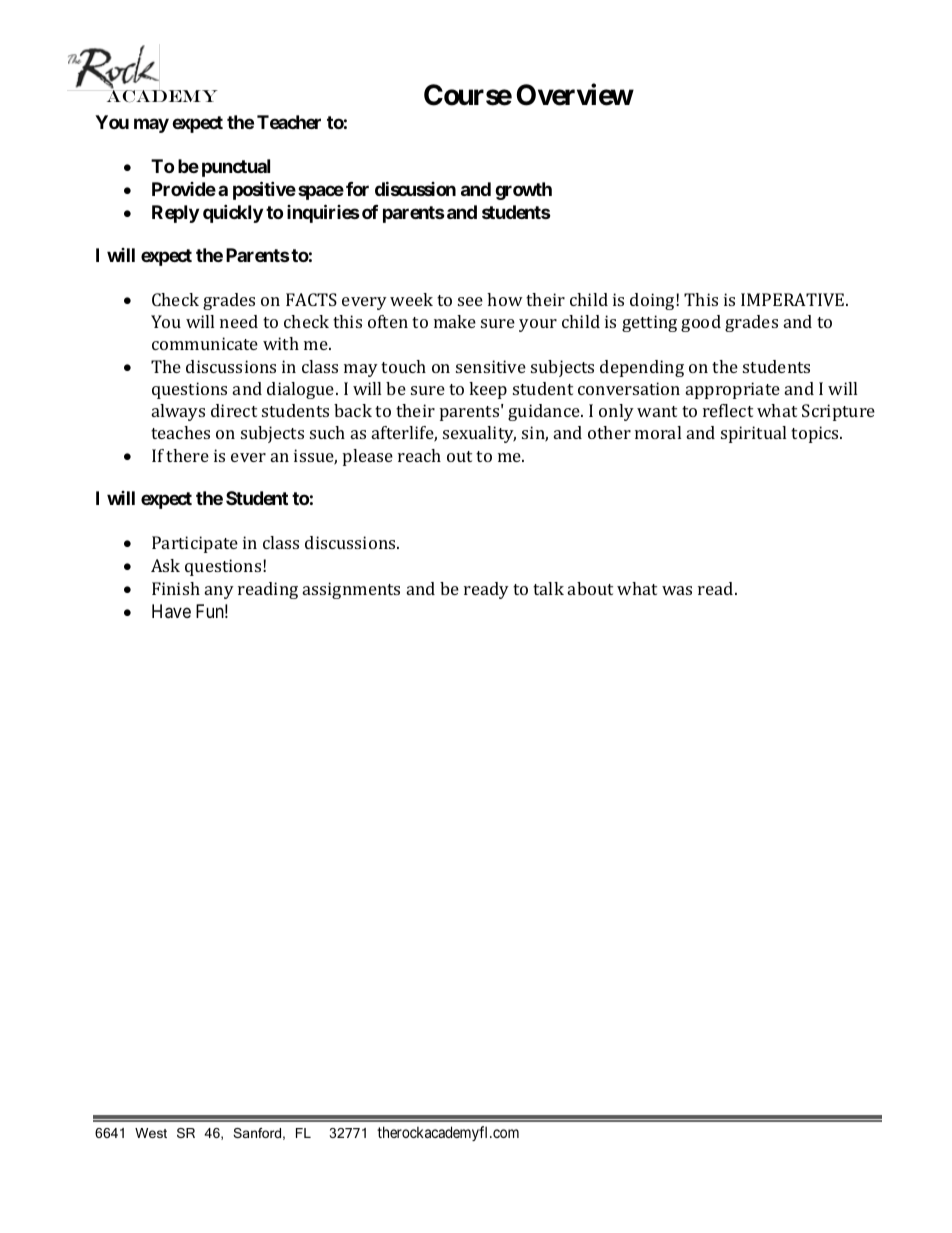 The height and width of the screenshot is (1233, 952). What do you see at coordinates (523, 191) in the screenshot?
I see `growth` at bounding box center [523, 191].
